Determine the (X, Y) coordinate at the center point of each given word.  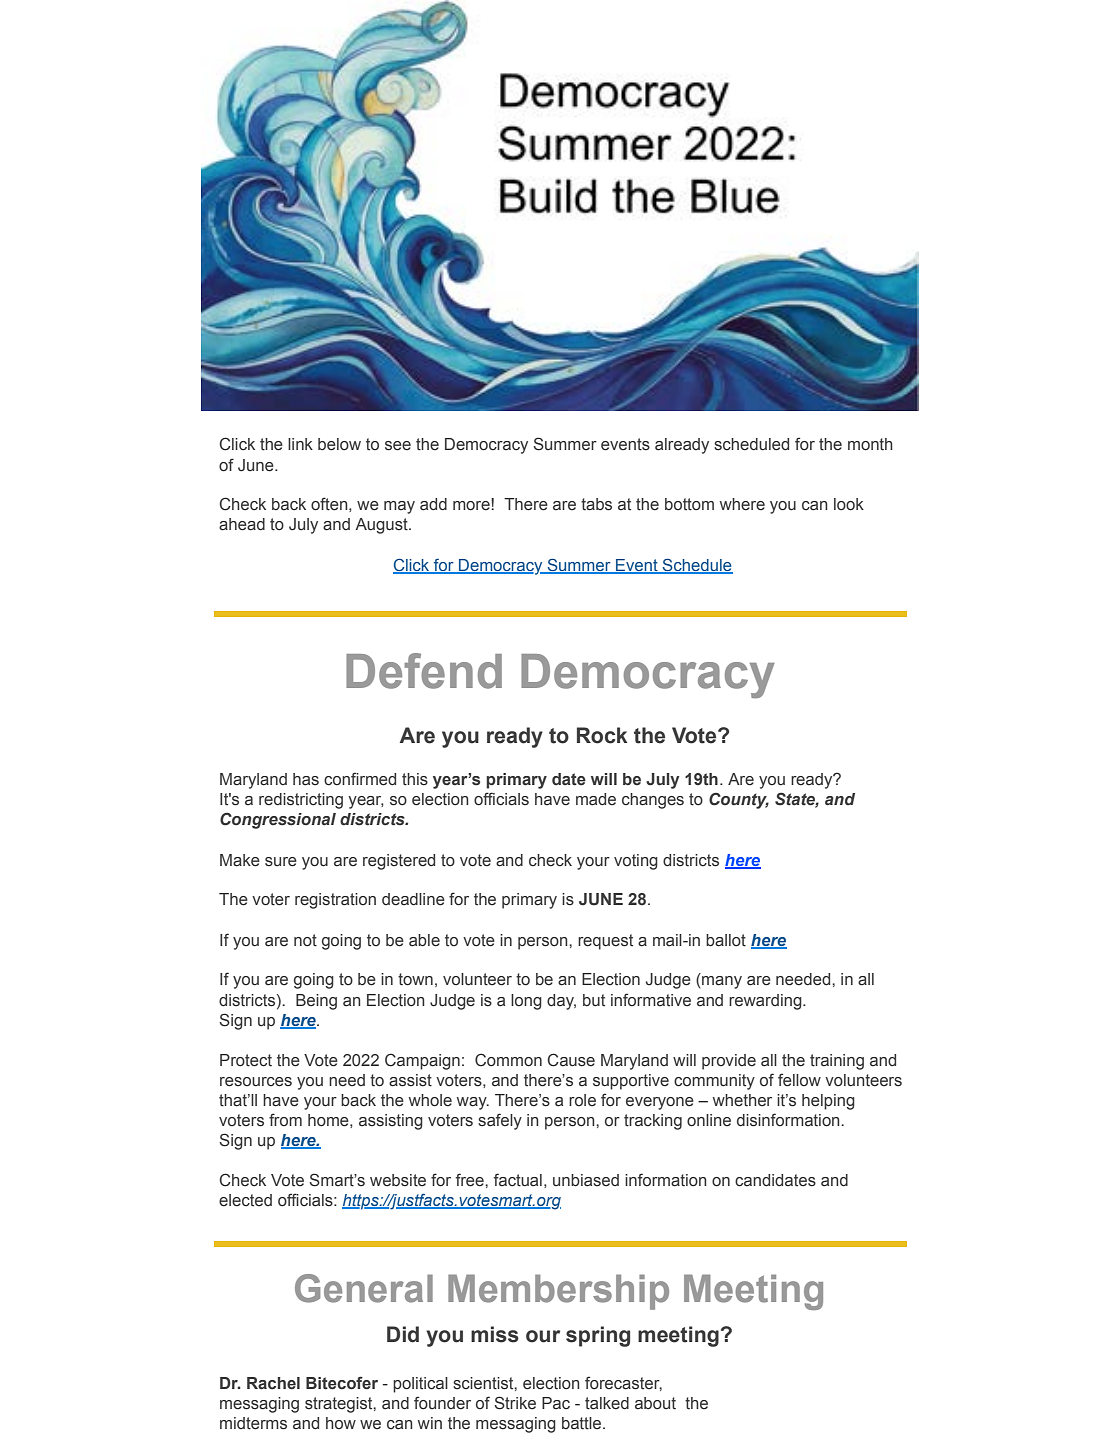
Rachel (273, 1383)
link (300, 444)
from (285, 1119)
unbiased (586, 1180)
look (849, 504)
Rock (602, 735)
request (605, 942)
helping (828, 1102)
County (739, 800)
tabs (596, 504)
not (305, 940)
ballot (726, 940)
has (306, 779)
